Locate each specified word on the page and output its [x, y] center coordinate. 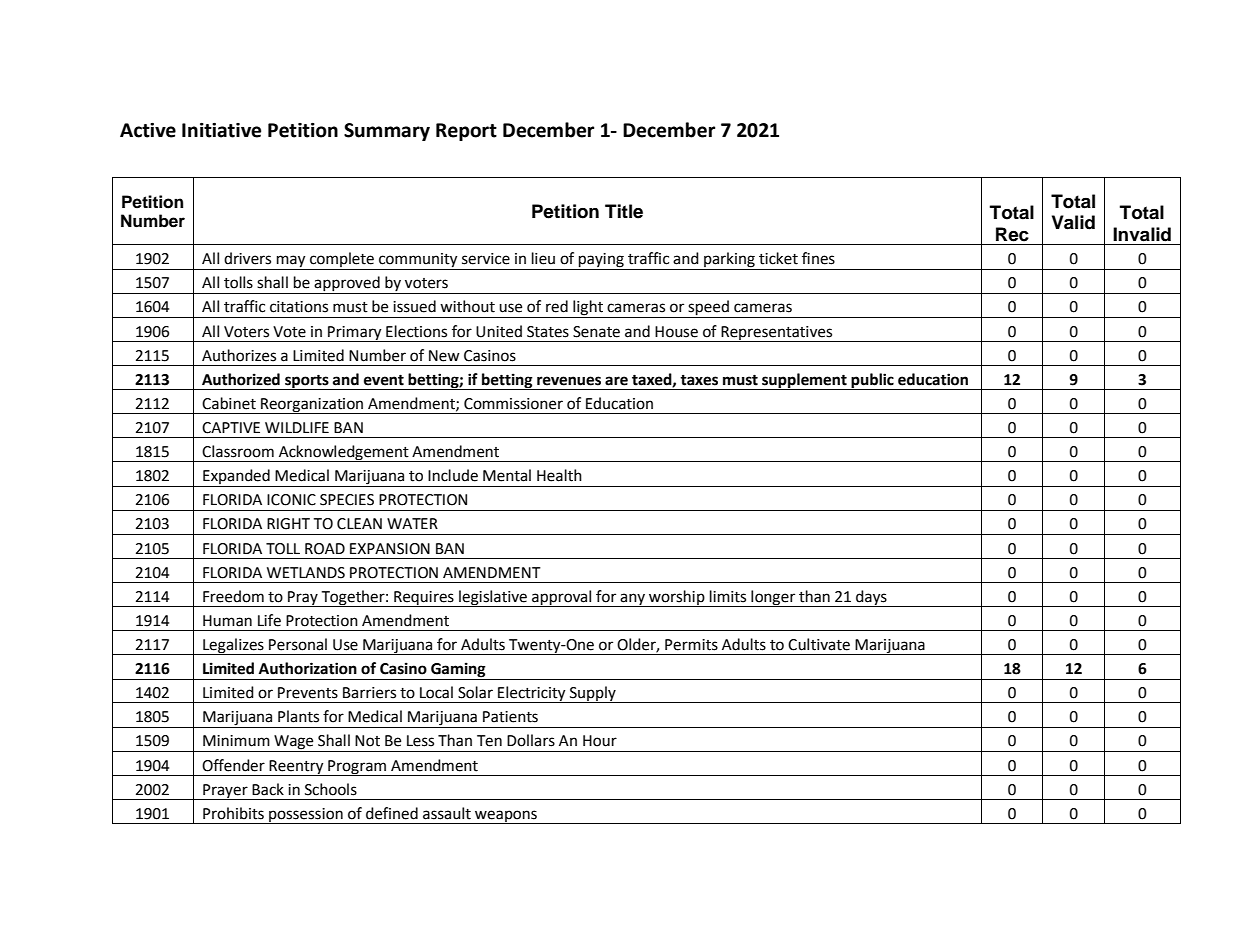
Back [268, 789]
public [872, 381]
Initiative [221, 130]
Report [466, 132]
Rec [1012, 234]
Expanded [236, 478]
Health [559, 475]
